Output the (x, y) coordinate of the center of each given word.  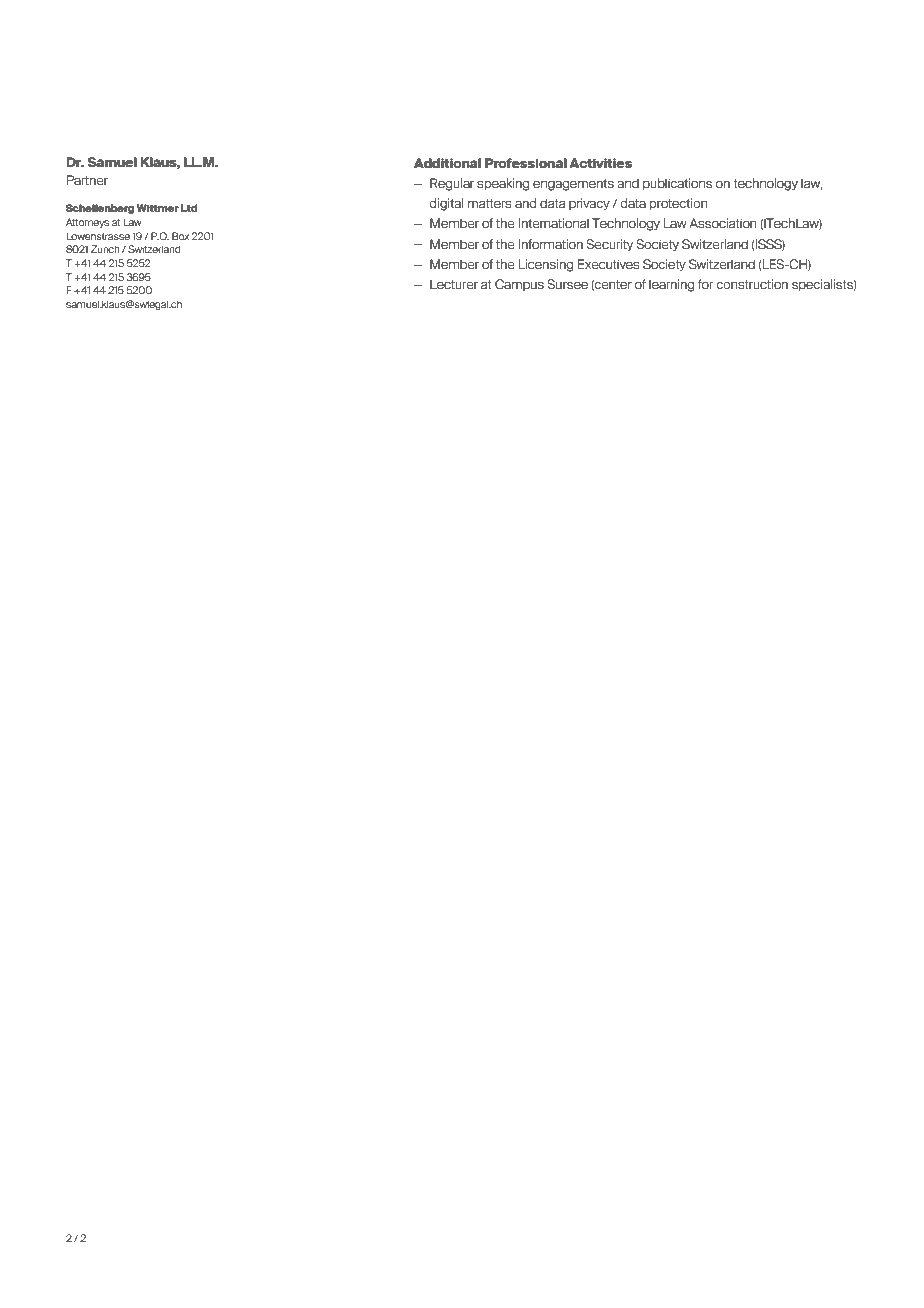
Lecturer (454, 284)
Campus (519, 285)
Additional (447, 163)
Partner (87, 180)
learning (671, 285)
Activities (600, 163)
